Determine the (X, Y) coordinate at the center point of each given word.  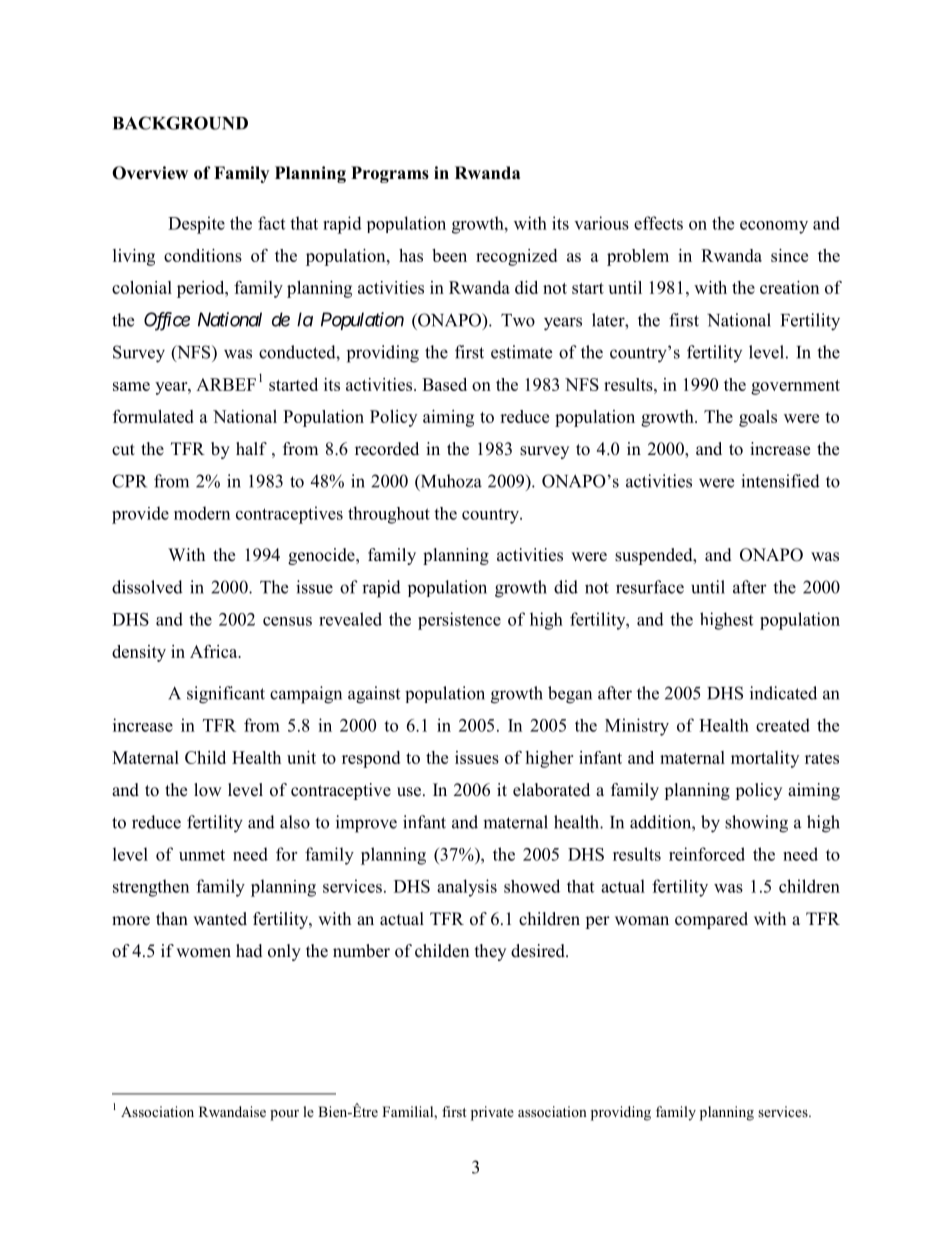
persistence (459, 621)
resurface (650, 587)
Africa (215, 651)
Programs (390, 174)
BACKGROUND (180, 123)
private (492, 1113)
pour (284, 1115)
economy (774, 227)
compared (711, 920)
